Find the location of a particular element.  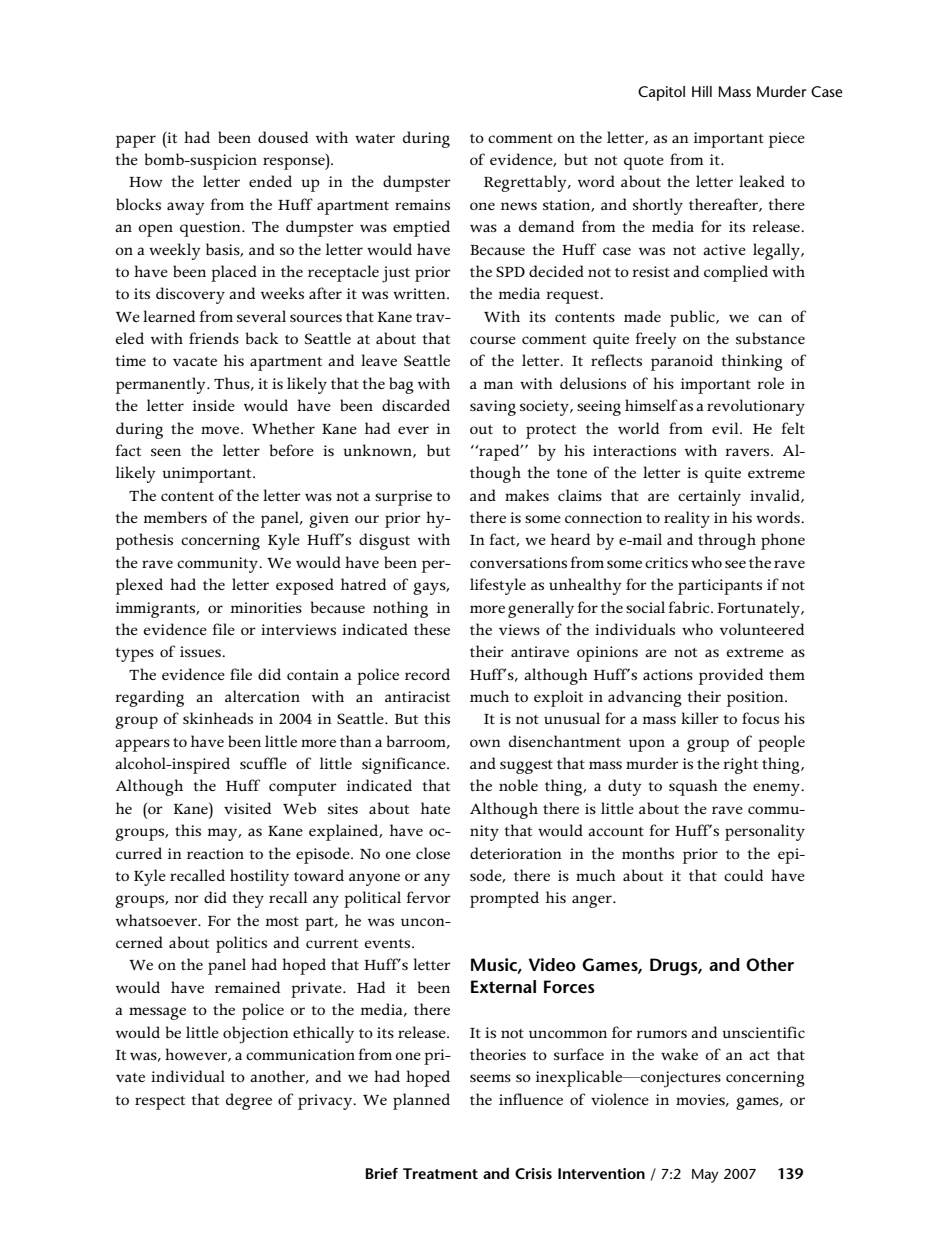

water is located at coordinates (375, 138).
